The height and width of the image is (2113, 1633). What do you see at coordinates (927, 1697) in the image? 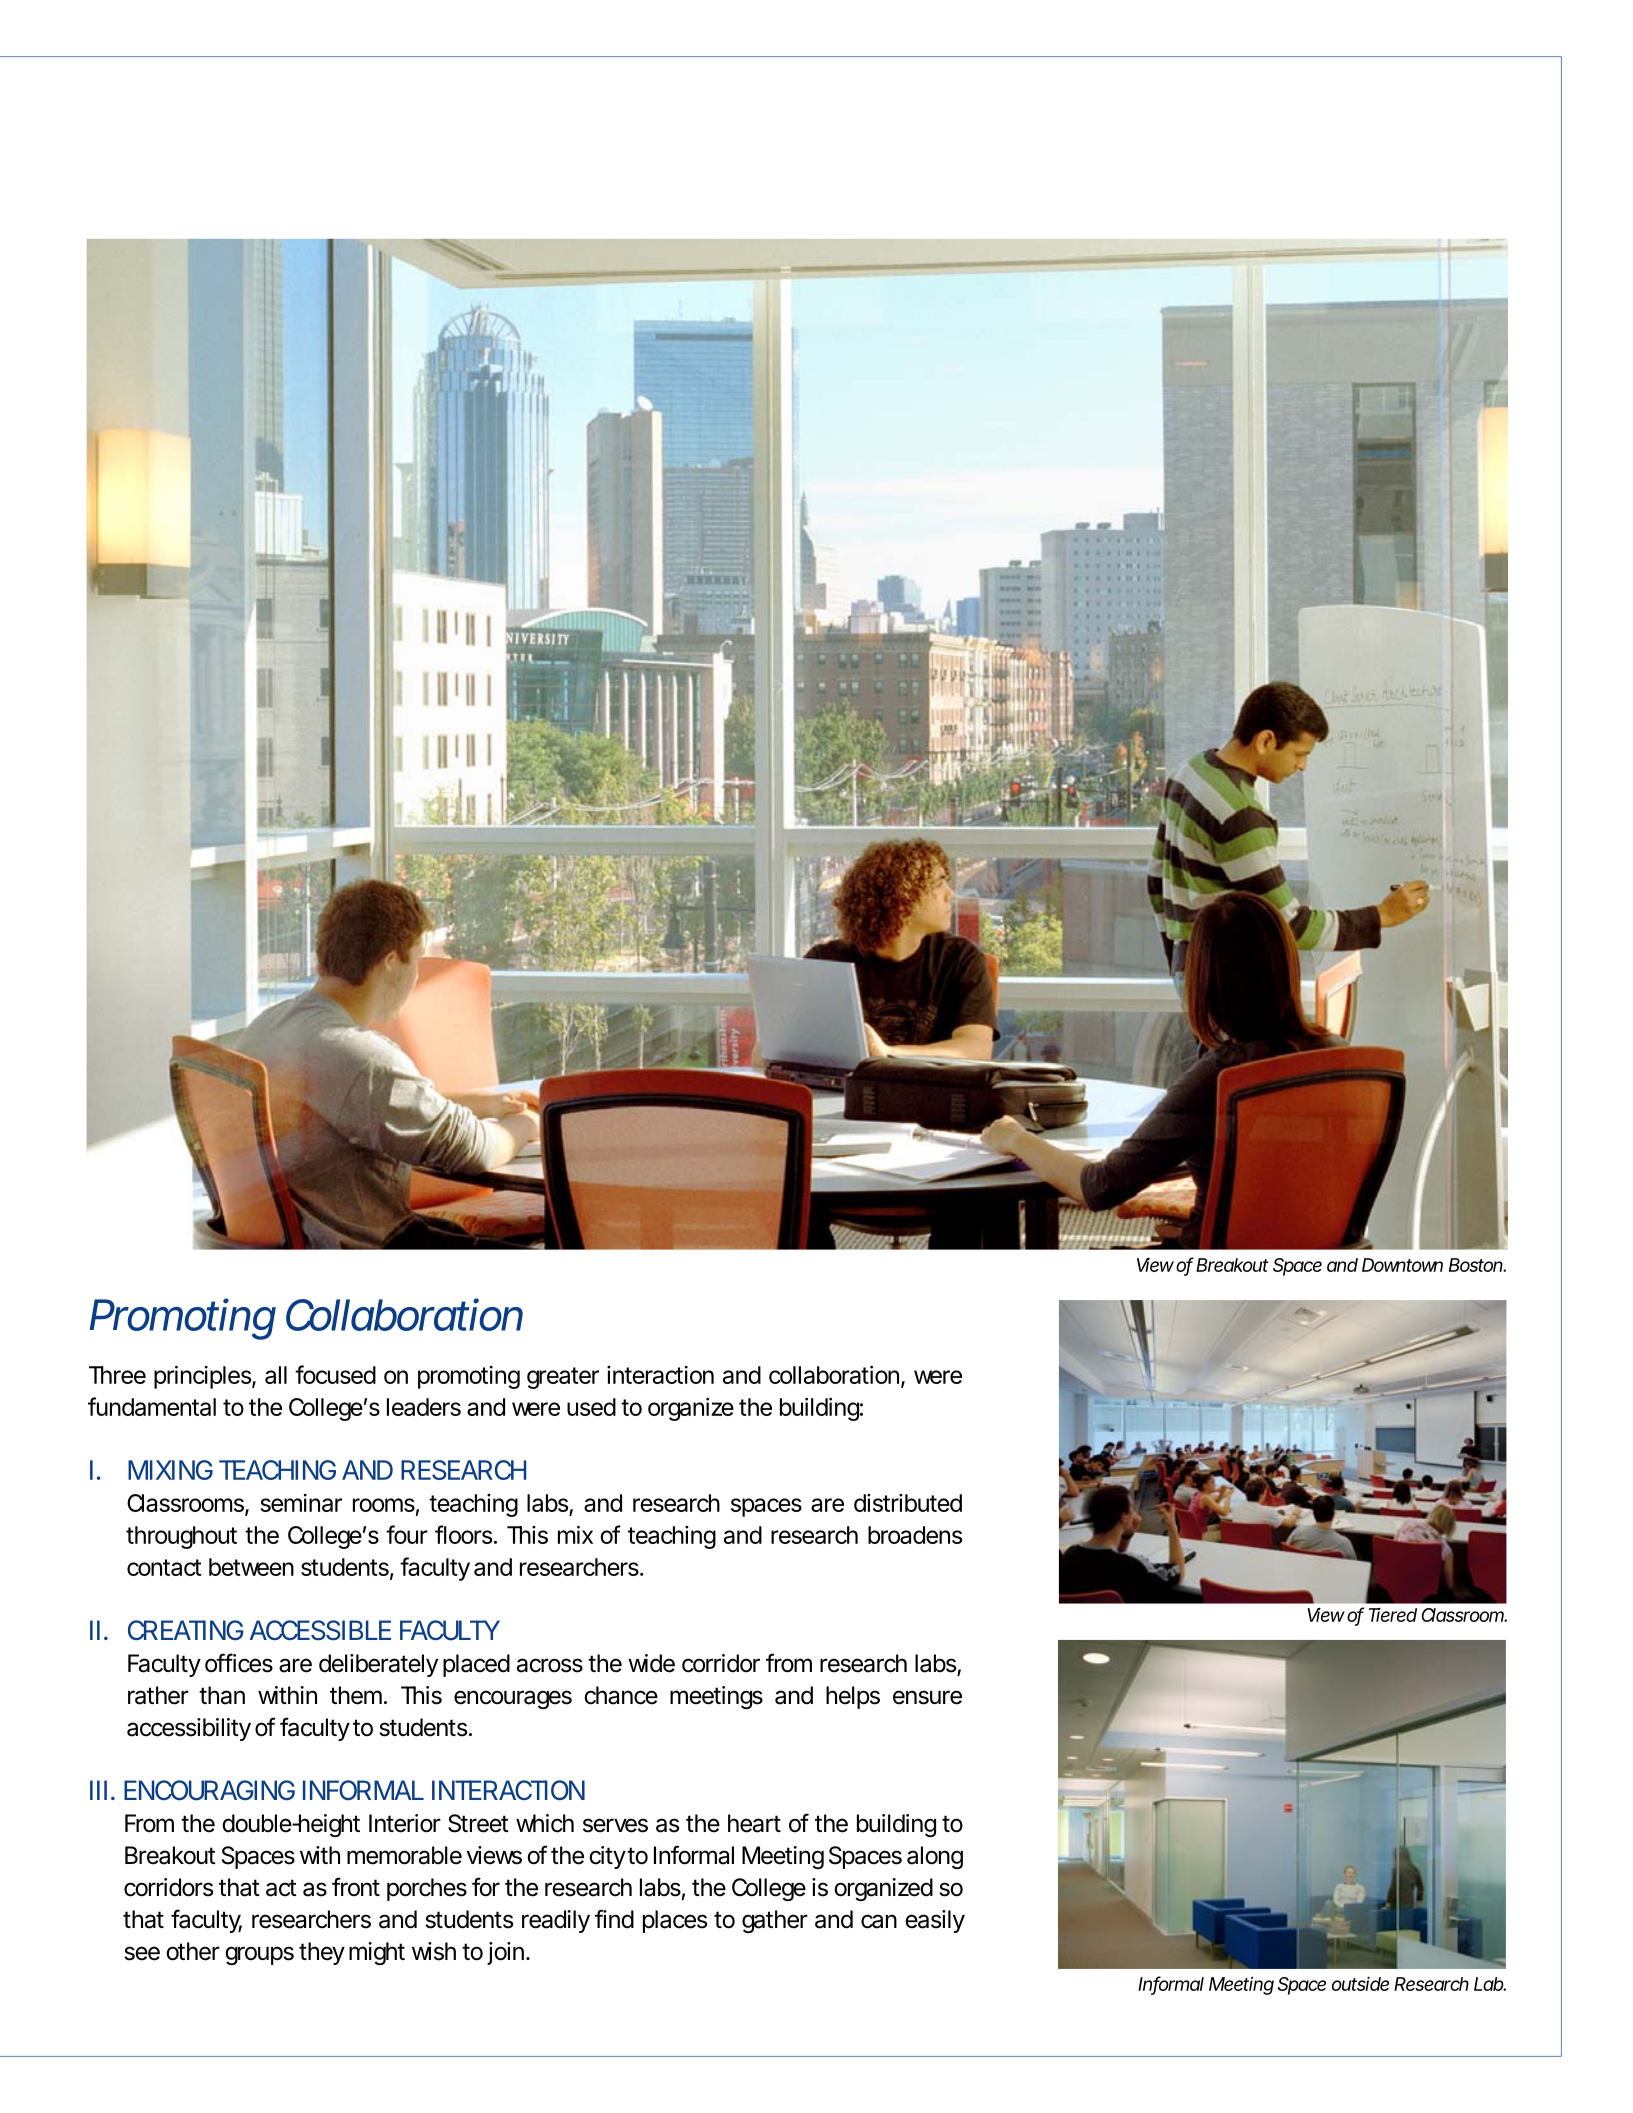
I see `ensure` at bounding box center [927, 1697].
